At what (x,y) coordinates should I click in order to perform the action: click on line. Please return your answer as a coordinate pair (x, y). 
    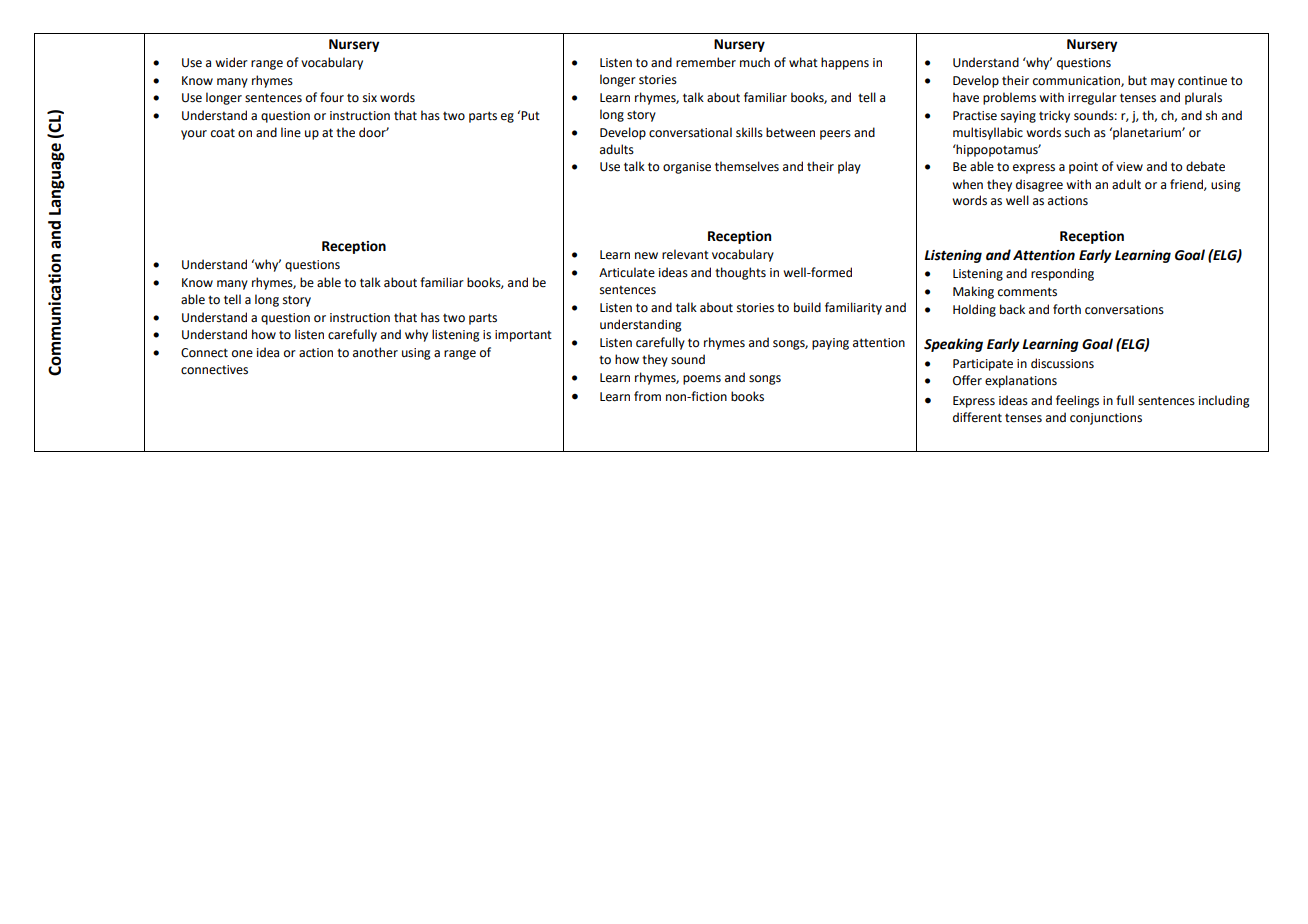
    Looking at the image, I should click on (291, 132).
